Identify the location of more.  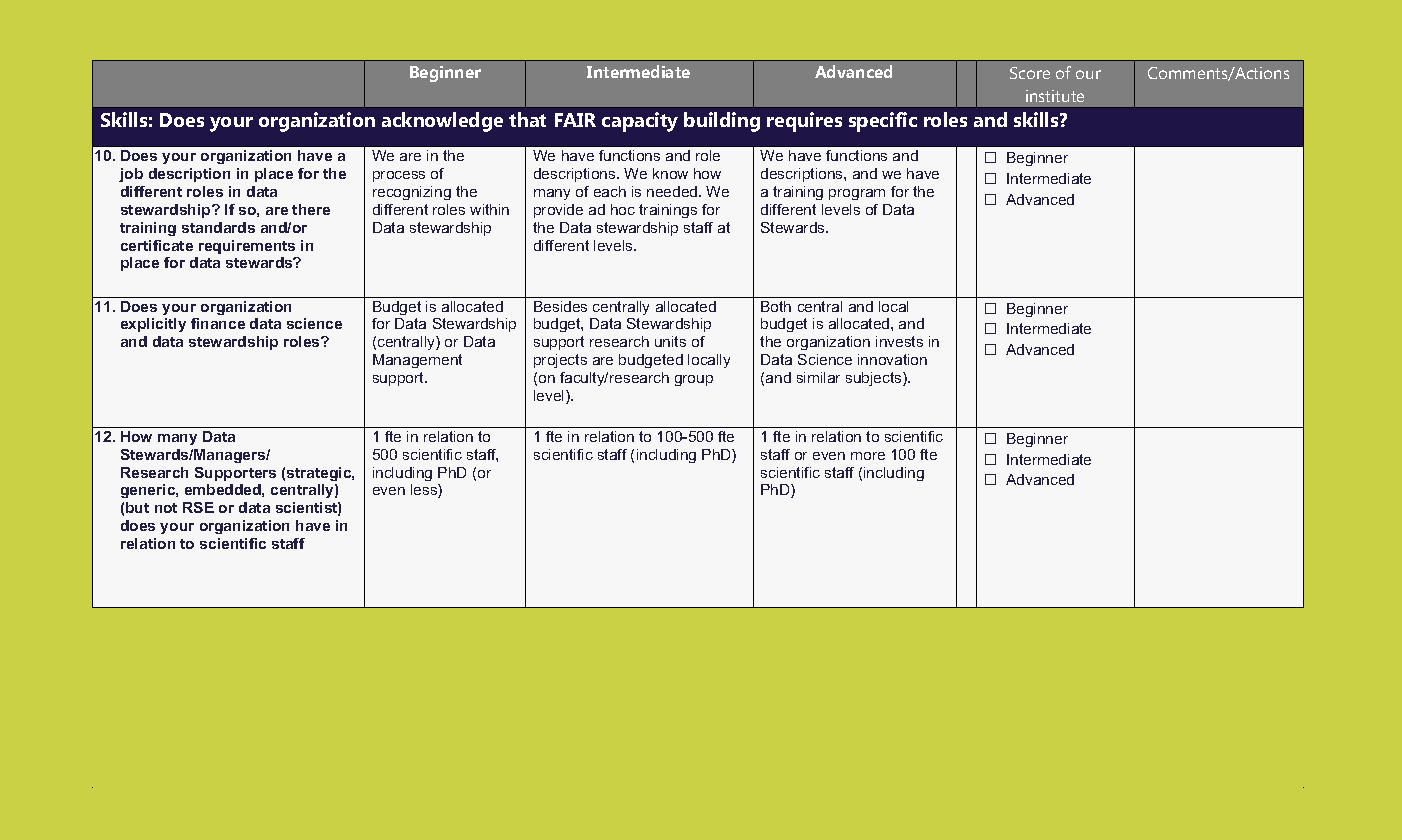
(868, 456).
